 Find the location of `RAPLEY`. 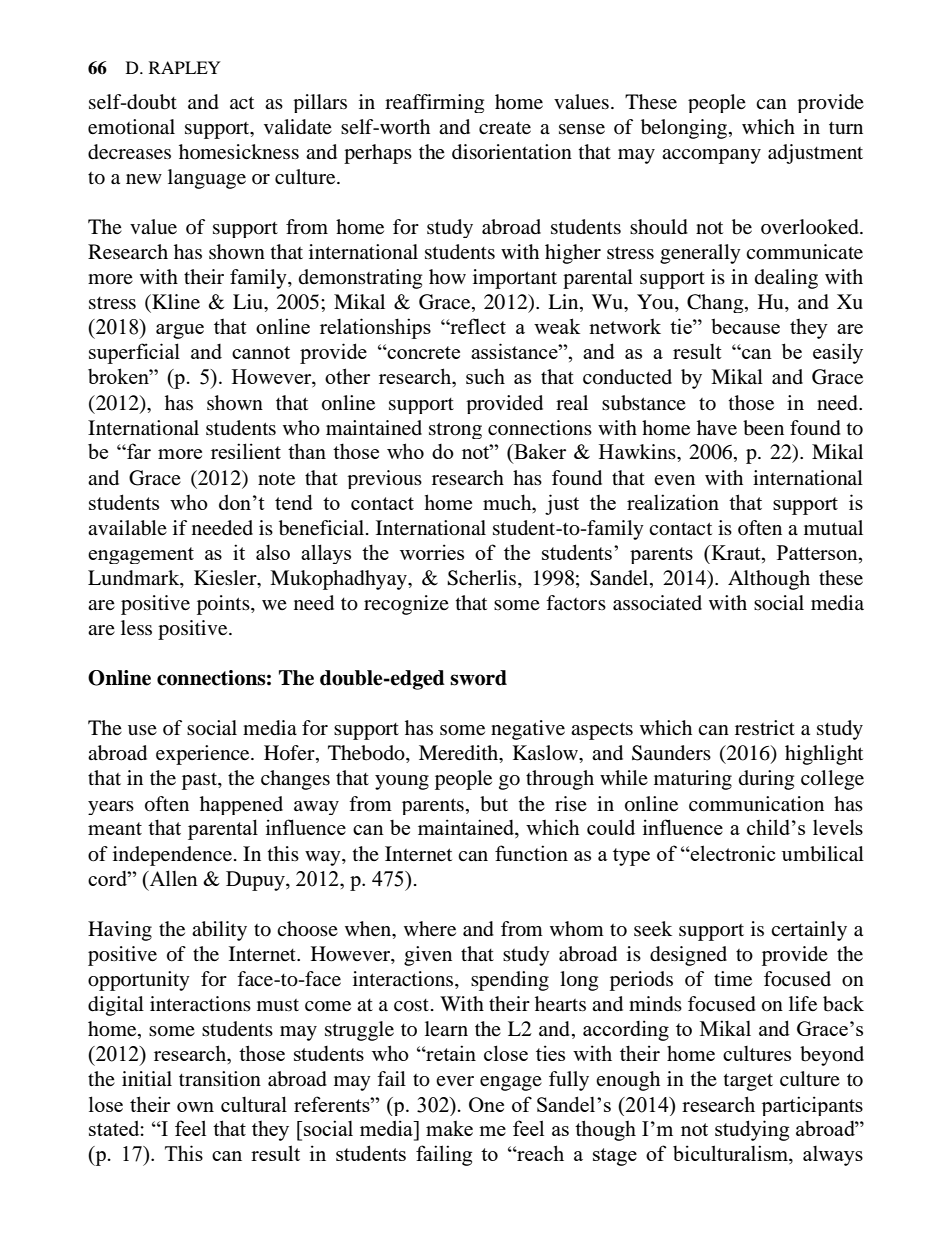

RAPLEY is located at coordinates (185, 67).
